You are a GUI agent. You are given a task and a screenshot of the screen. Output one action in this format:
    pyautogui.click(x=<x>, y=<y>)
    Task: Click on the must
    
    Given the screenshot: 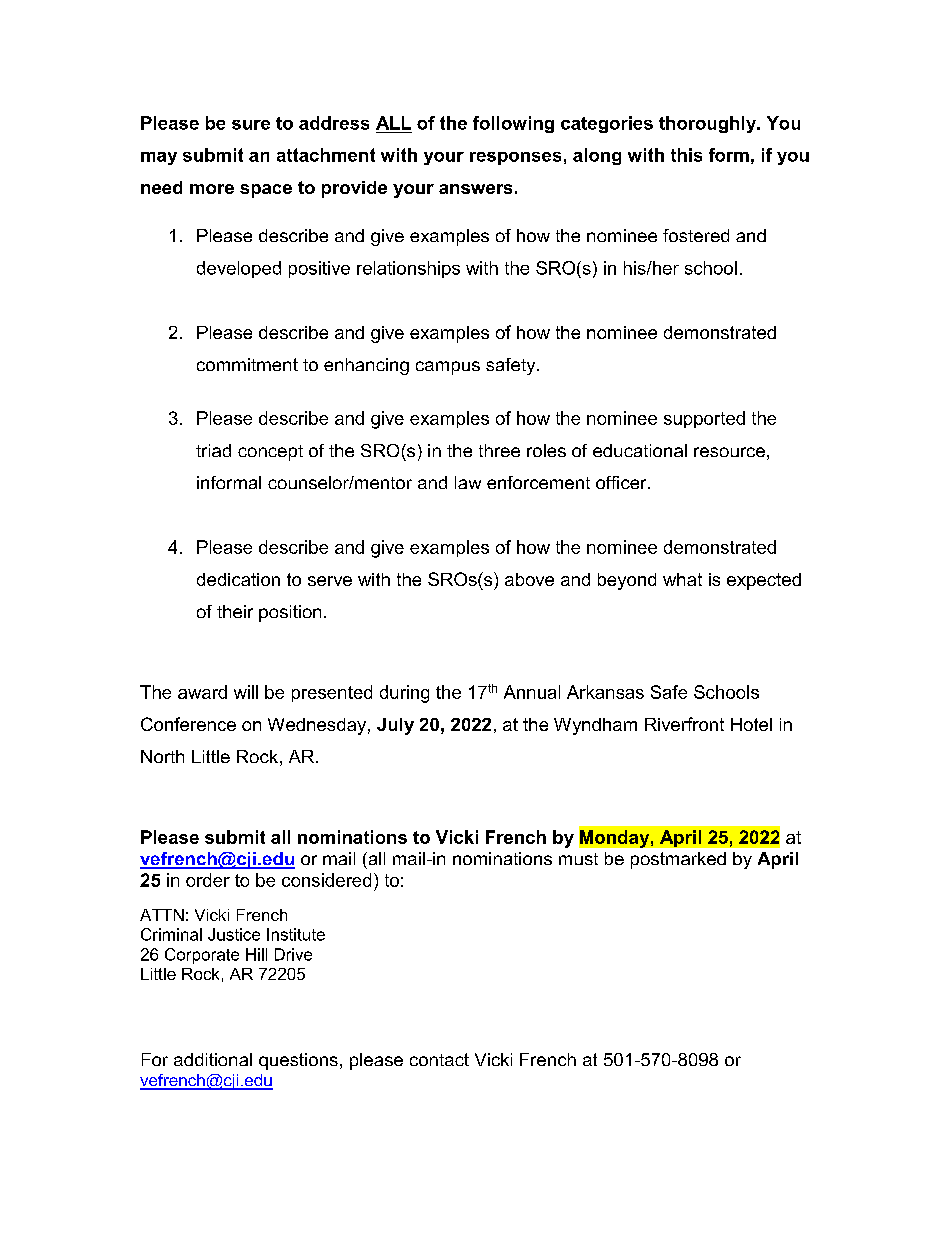 What is the action you would take?
    pyautogui.click(x=578, y=859)
